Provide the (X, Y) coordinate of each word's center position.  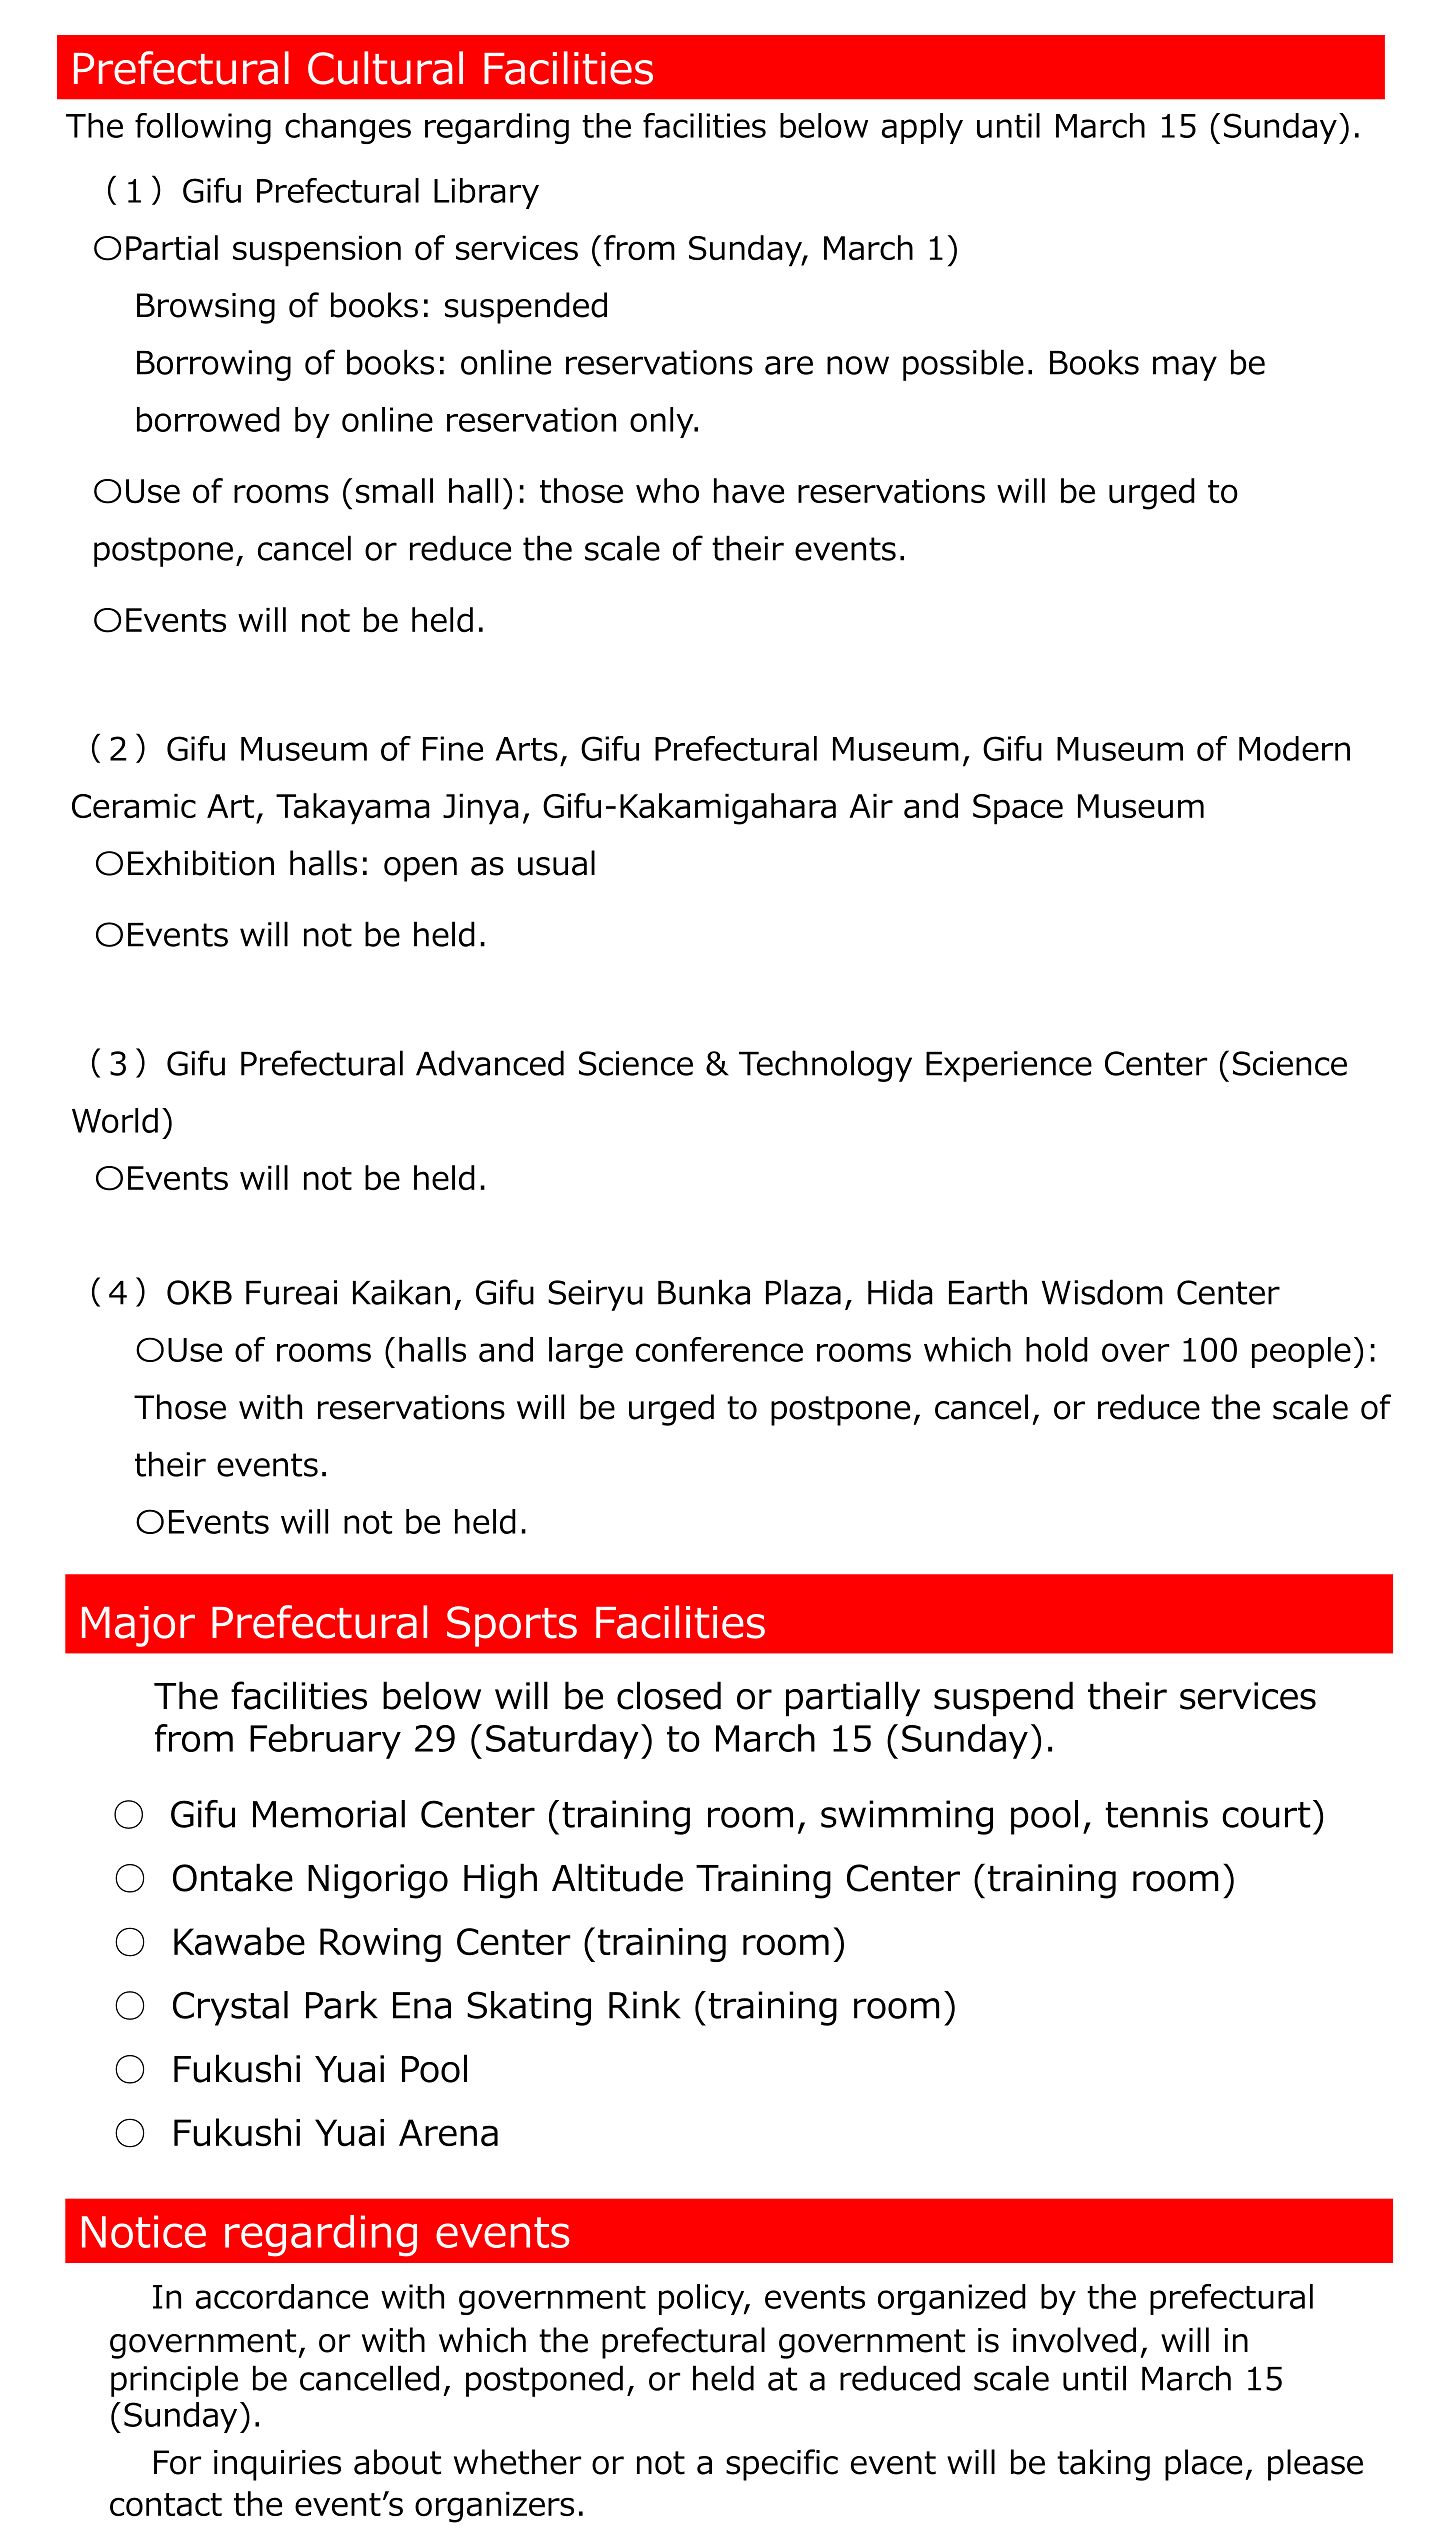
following (203, 128)
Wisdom (1102, 1292)
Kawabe (239, 1941)
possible (963, 365)
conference (719, 1349)
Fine (453, 748)
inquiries (277, 2465)
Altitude (617, 1877)
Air (871, 806)
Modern (1294, 748)
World (115, 1120)
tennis (1157, 1814)
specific (782, 2465)
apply (922, 128)
